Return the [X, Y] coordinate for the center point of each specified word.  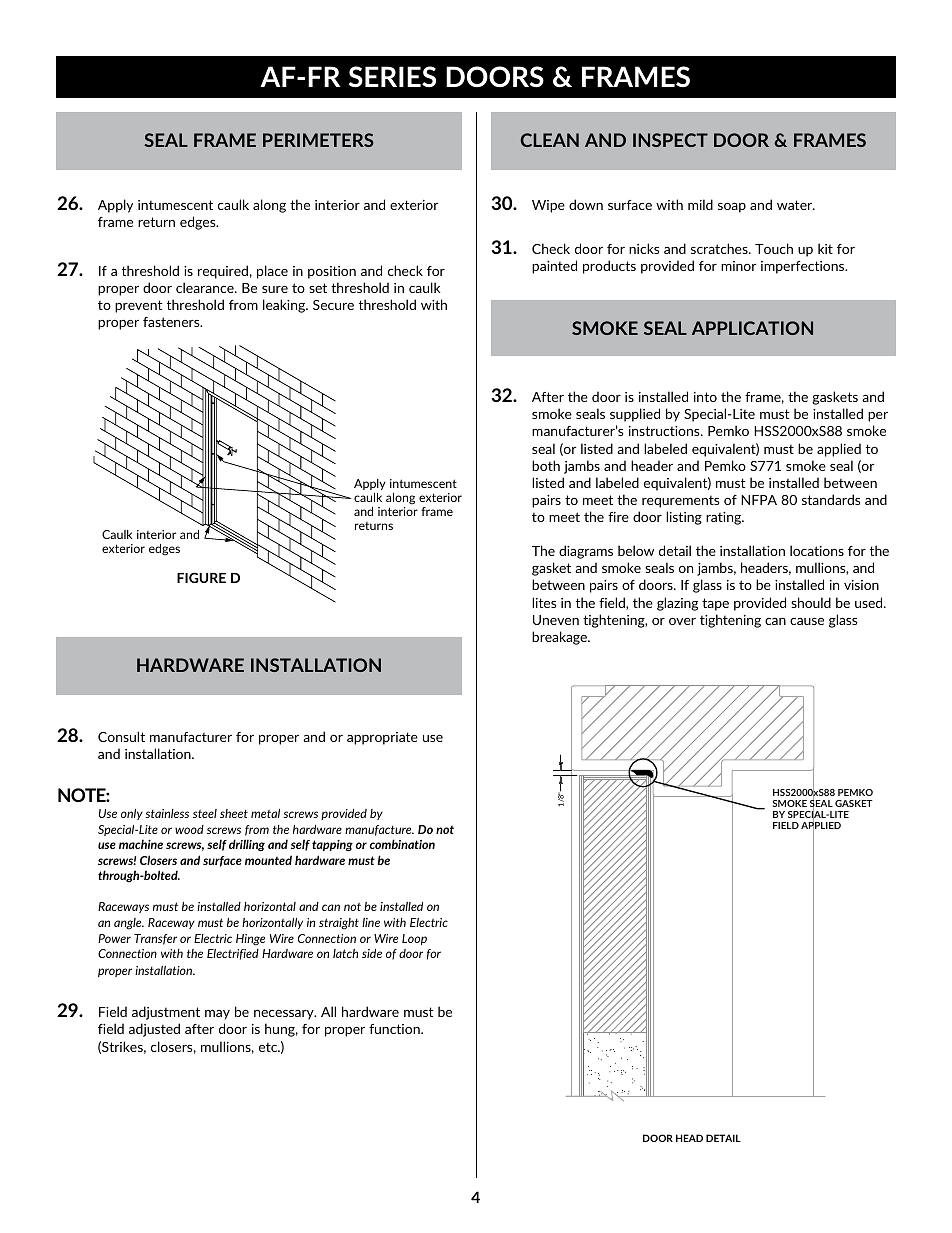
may [217, 1015]
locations [817, 550]
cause [807, 621]
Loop [414, 939]
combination [402, 844]
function [395, 1029]
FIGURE [201, 577]
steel [205, 813]
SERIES [392, 77]
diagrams [586, 552]
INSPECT [670, 140]
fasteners [172, 322]
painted [554, 267]
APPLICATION [752, 328]
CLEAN [549, 140]
